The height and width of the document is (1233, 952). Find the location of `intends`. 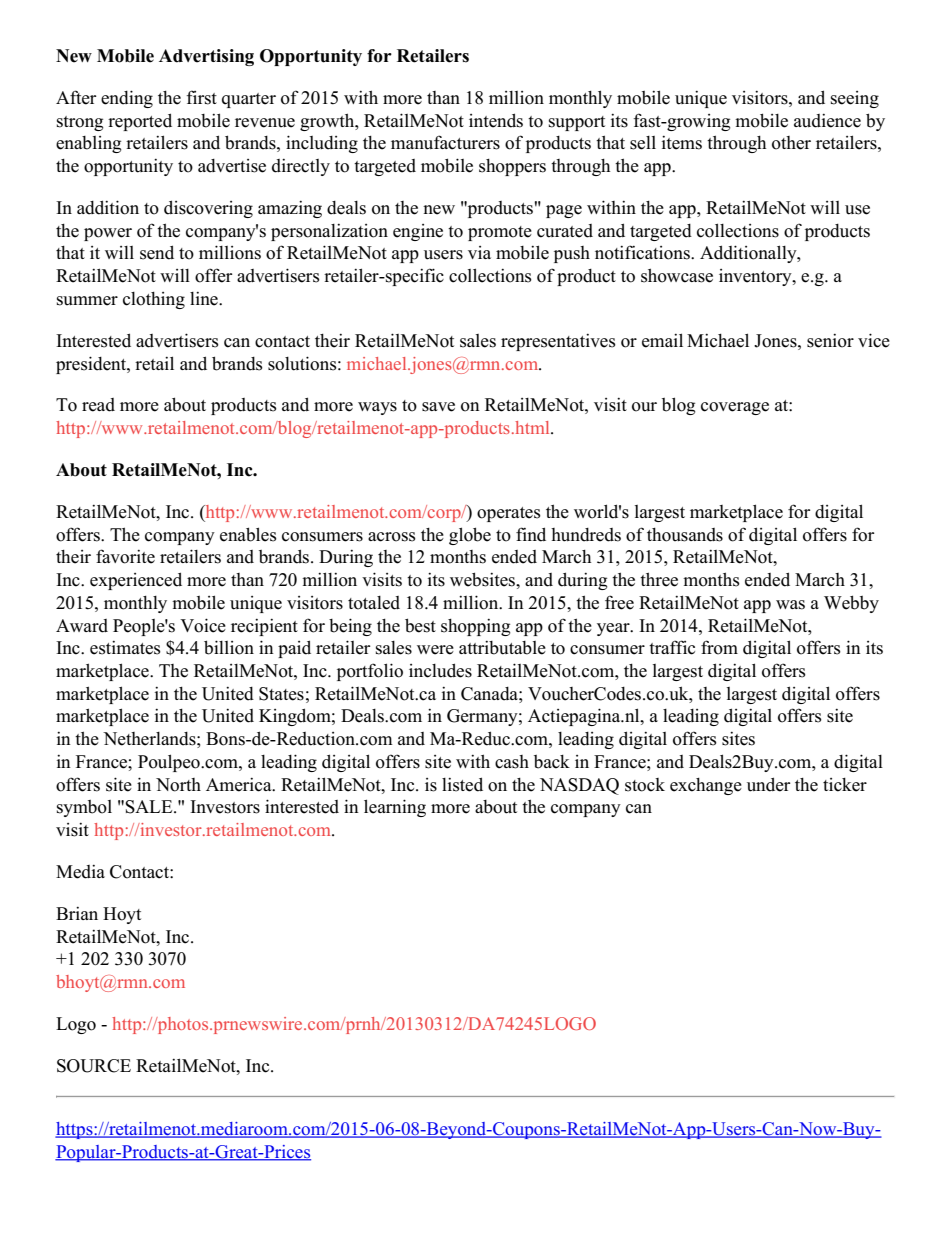

intends is located at coordinates (496, 120).
